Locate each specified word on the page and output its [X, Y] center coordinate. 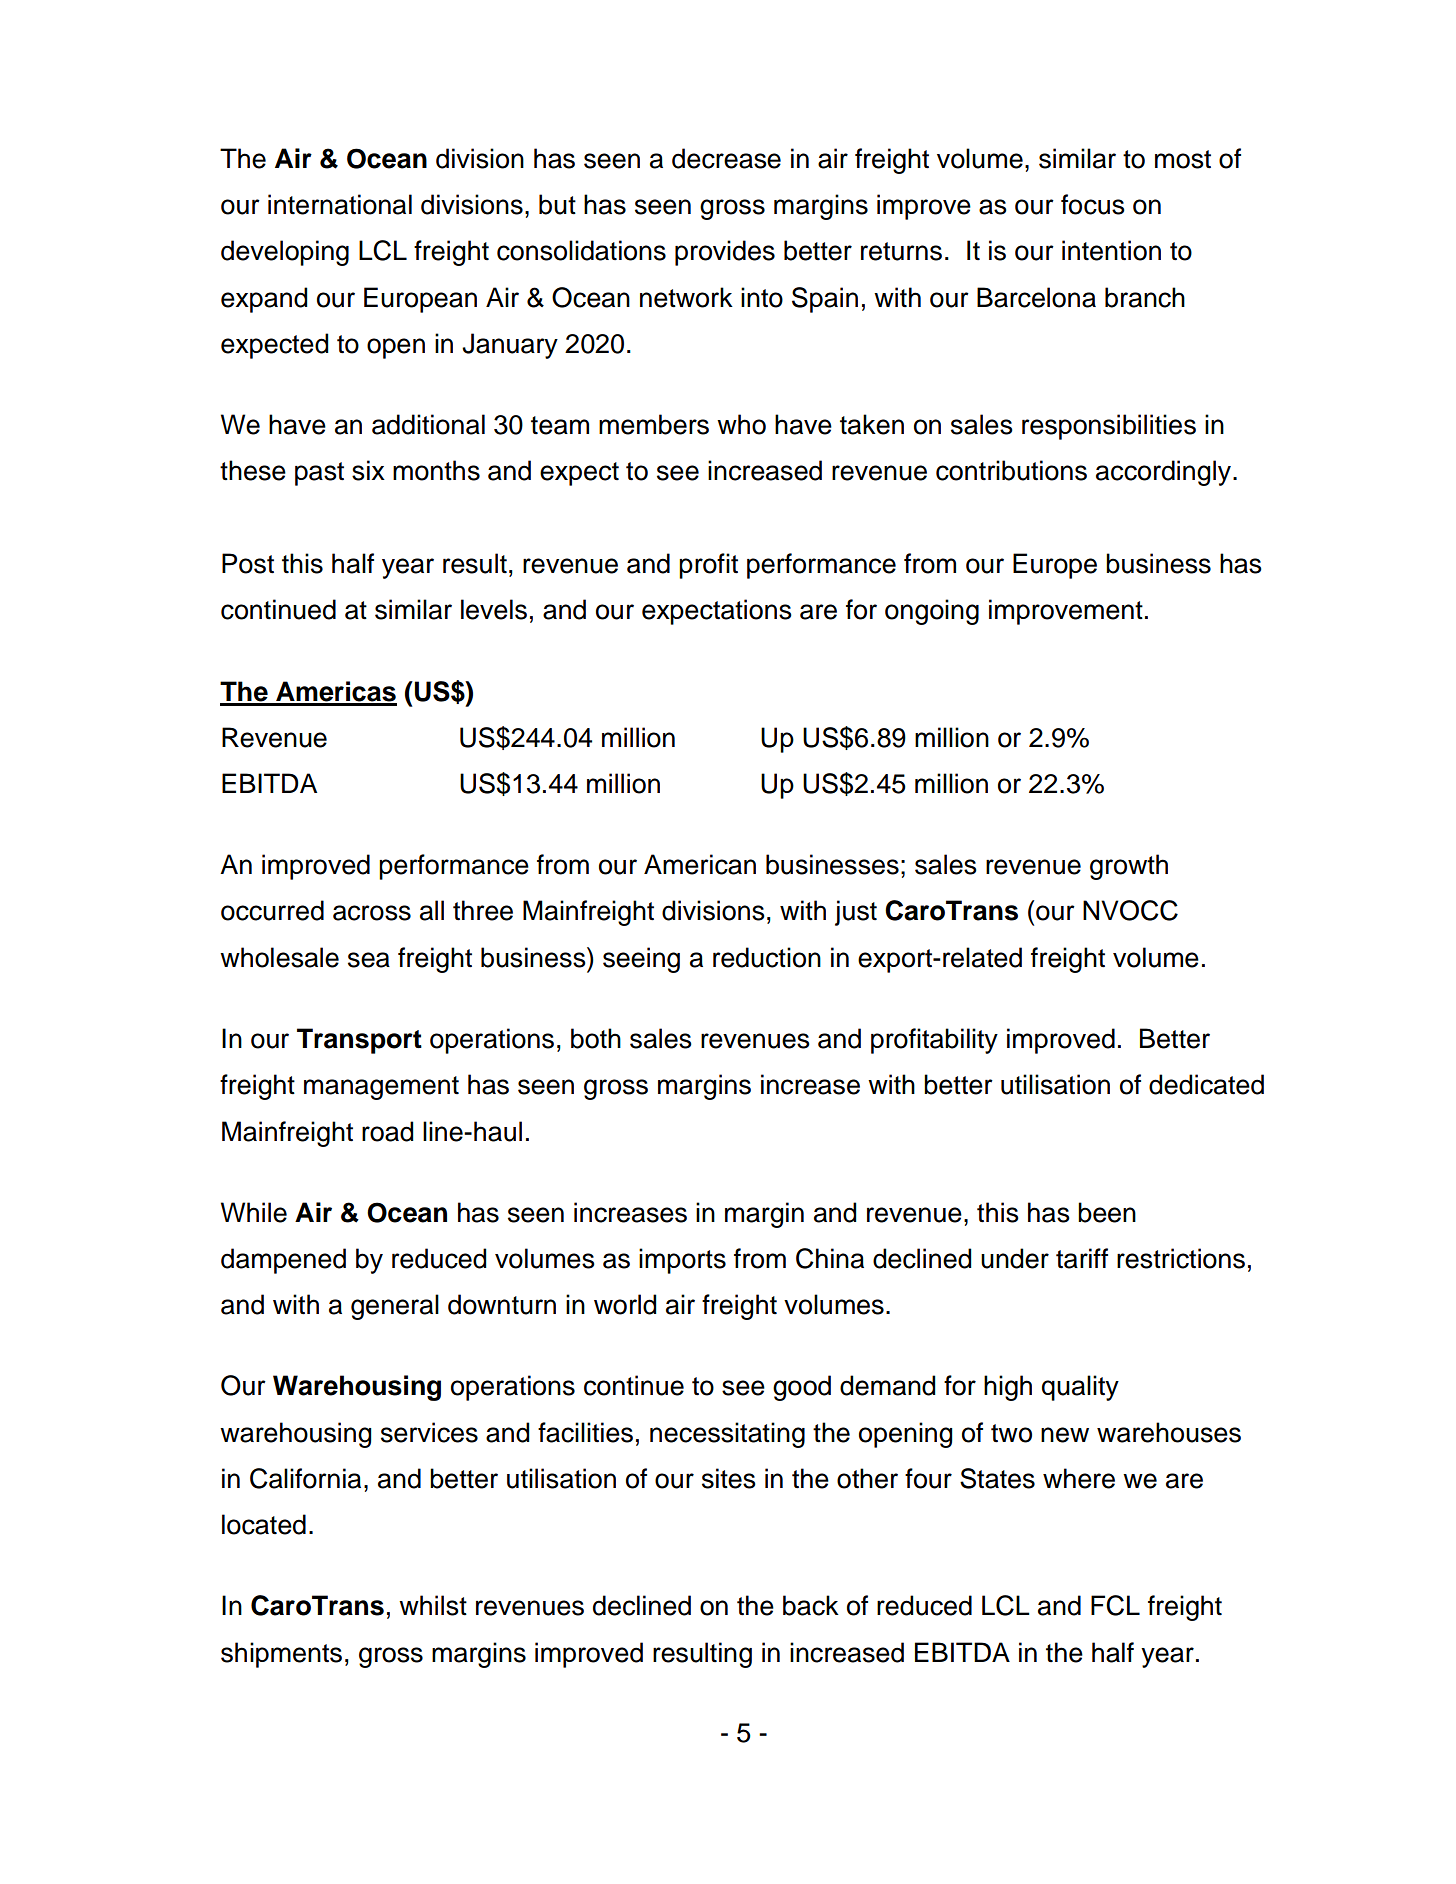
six [368, 470]
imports [682, 1261]
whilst [433, 1605]
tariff [1082, 1258]
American [700, 864]
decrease [726, 158]
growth [1129, 867]
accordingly [1165, 473]
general [395, 1307]
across [372, 913]
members [654, 424]
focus [1093, 204]
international [340, 204]
